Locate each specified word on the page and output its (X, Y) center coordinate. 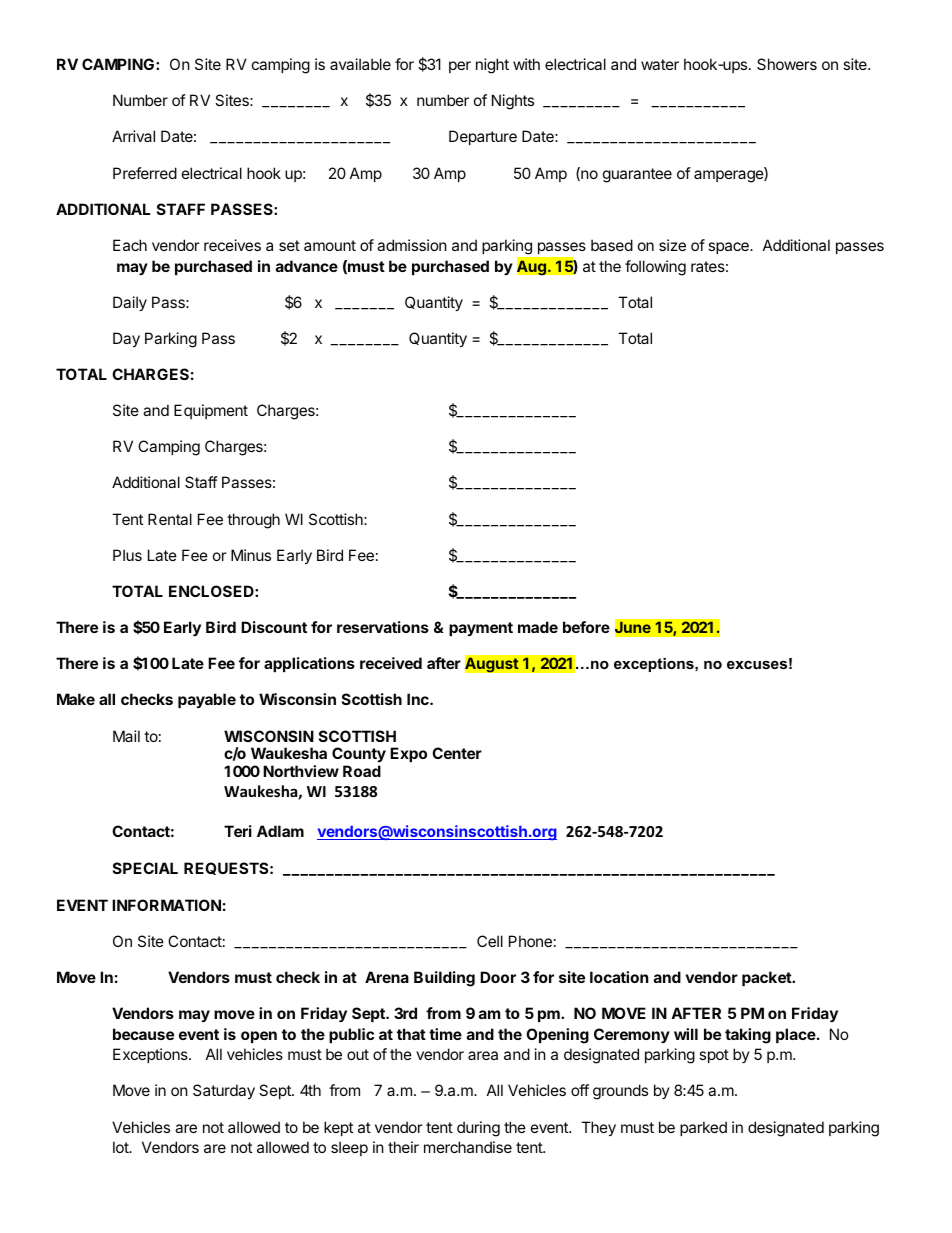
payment (481, 629)
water (660, 64)
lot (121, 1147)
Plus (127, 555)
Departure (483, 137)
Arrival (133, 136)
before (586, 627)
